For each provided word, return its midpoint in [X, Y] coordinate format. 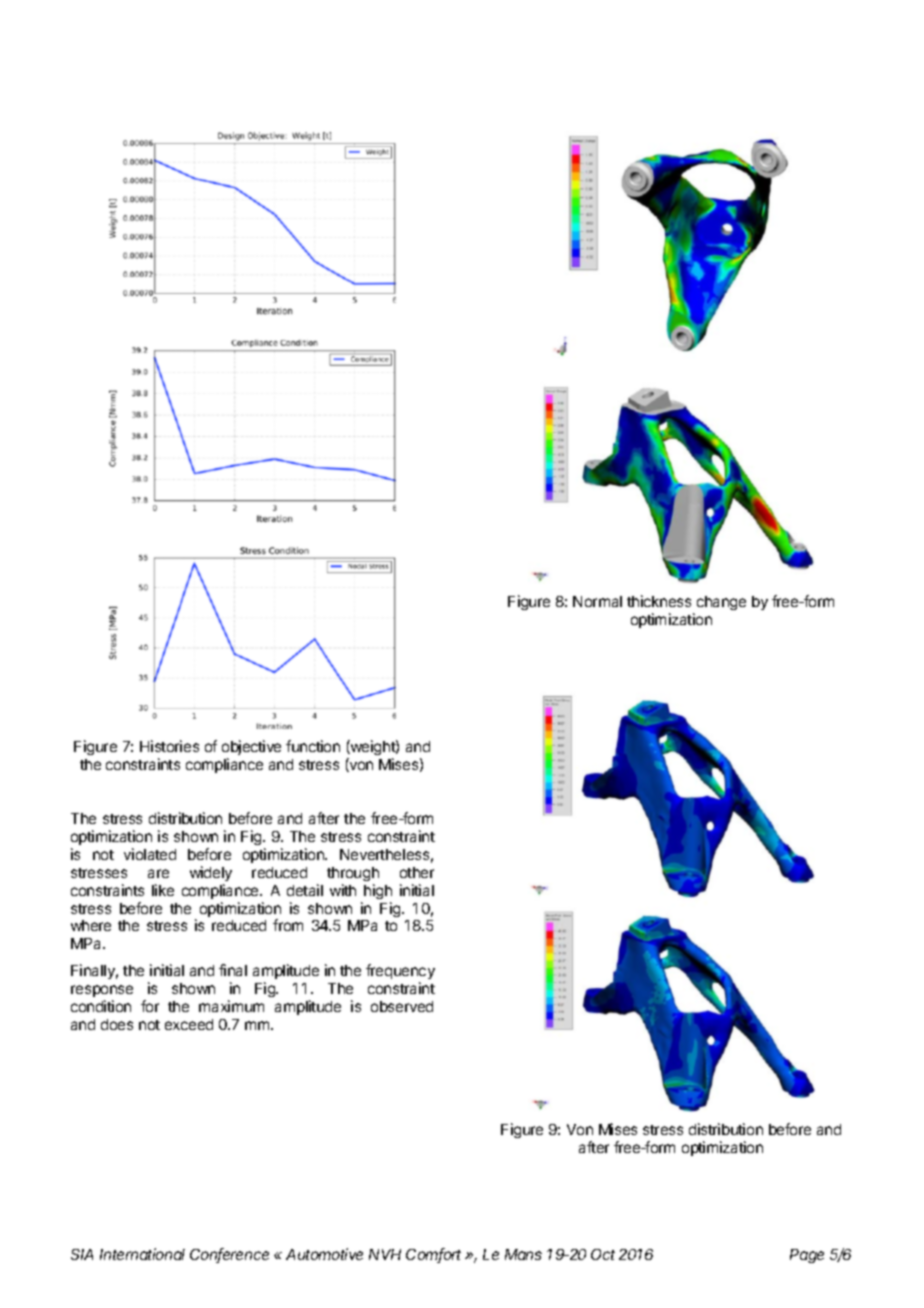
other [417, 872]
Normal [597, 601]
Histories [169, 746]
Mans [523, 1254]
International [142, 1254]
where [91, 925]
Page [807, 1256]
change [721, 603]
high [378, 891]
